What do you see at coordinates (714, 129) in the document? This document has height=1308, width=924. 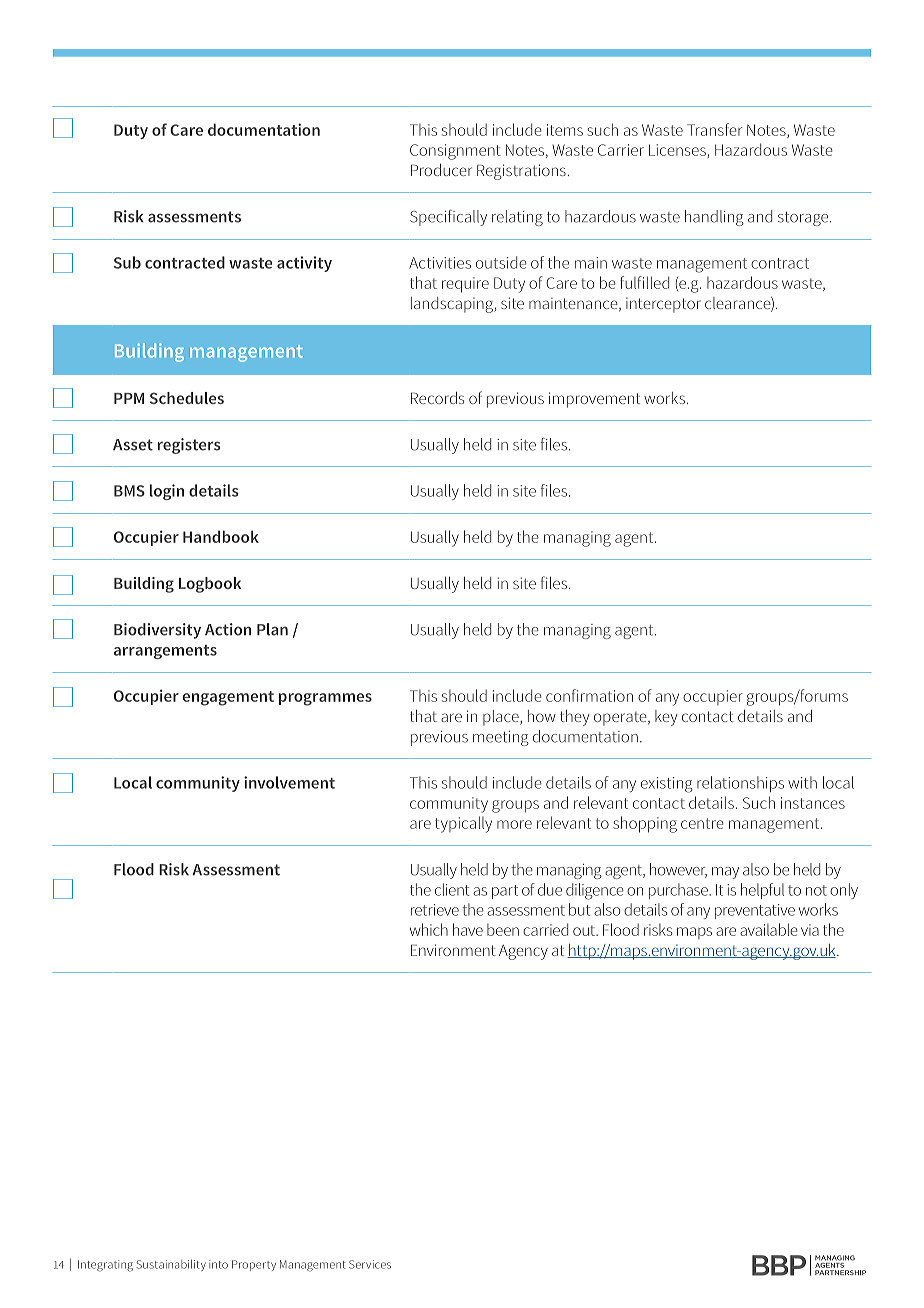 I see `Transfer` at bounding box center [714, 129].
